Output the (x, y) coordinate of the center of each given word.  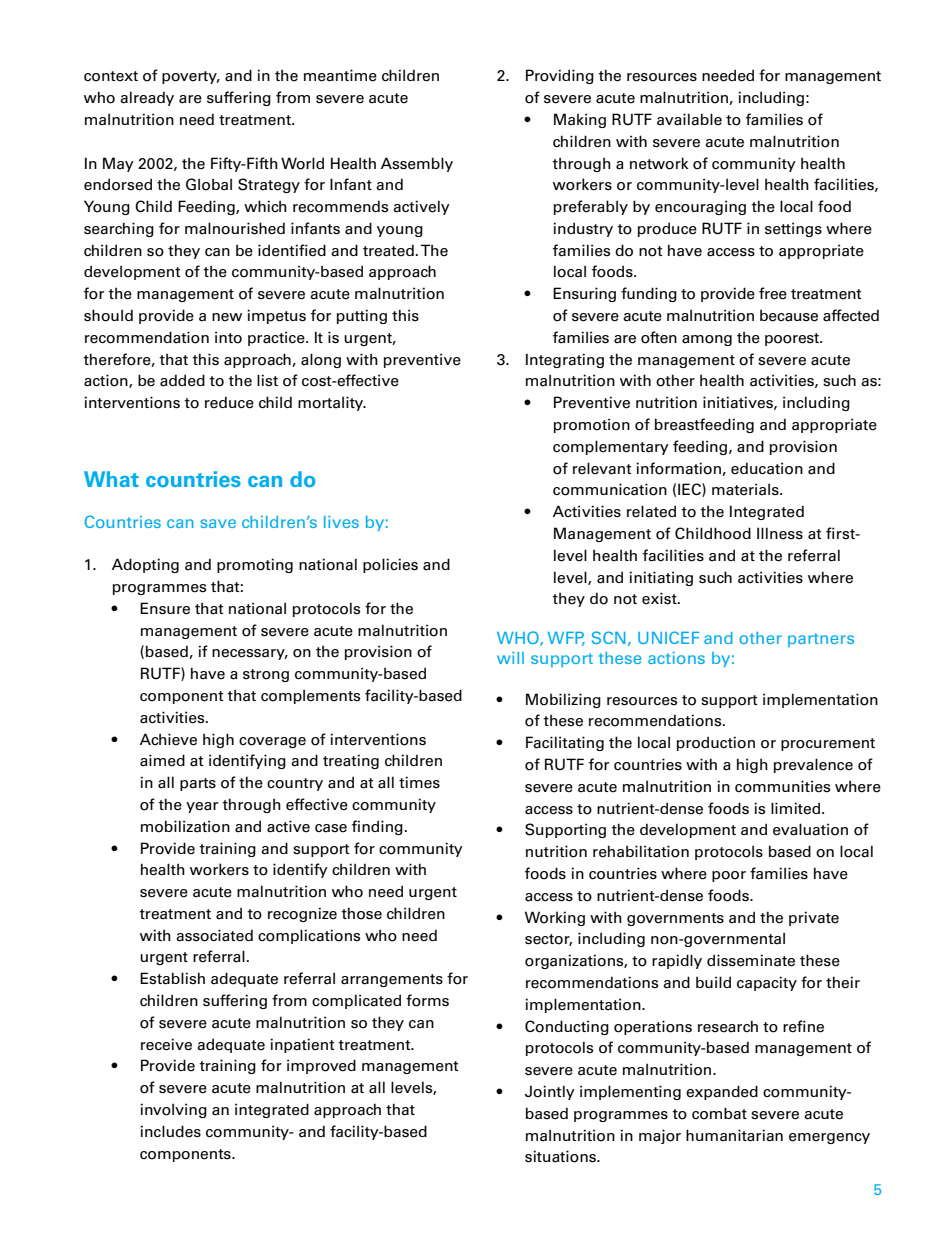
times (419, 782)
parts (198, 784)
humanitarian (734, 1135)
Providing (560, 76)
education (767, 468)
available (689, 119)
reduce (229, 402)
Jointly (550, 1092)
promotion (592, 425)
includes (170, 1131)
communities (782, 786)
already (147, 98)
